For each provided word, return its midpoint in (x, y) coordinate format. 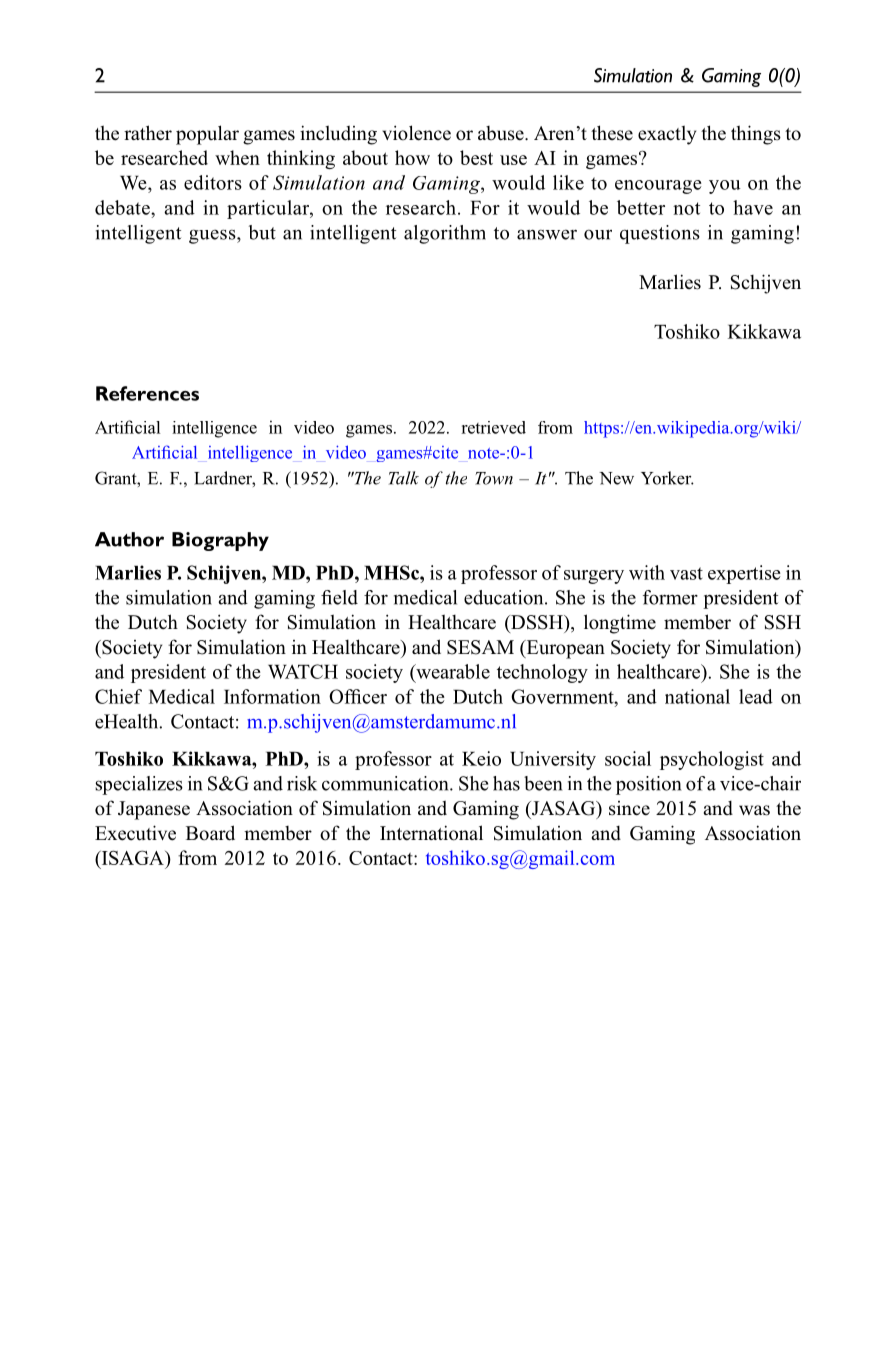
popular (207, 135)
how (412, 157)
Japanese (154, 810)
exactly (667, 135)
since (629, 808)
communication (386, 783)
